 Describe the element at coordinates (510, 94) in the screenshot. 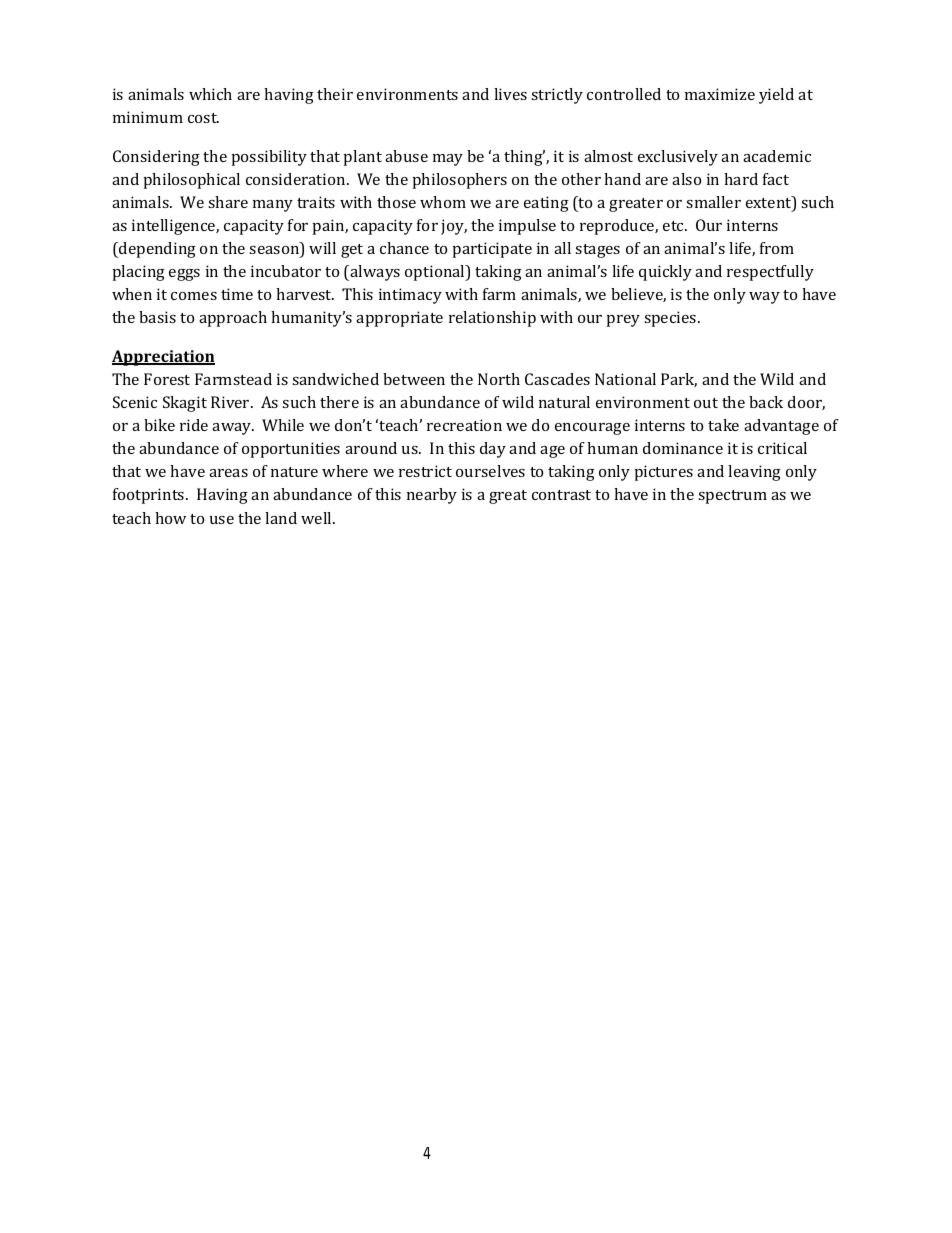

I see `lives` at that location.
